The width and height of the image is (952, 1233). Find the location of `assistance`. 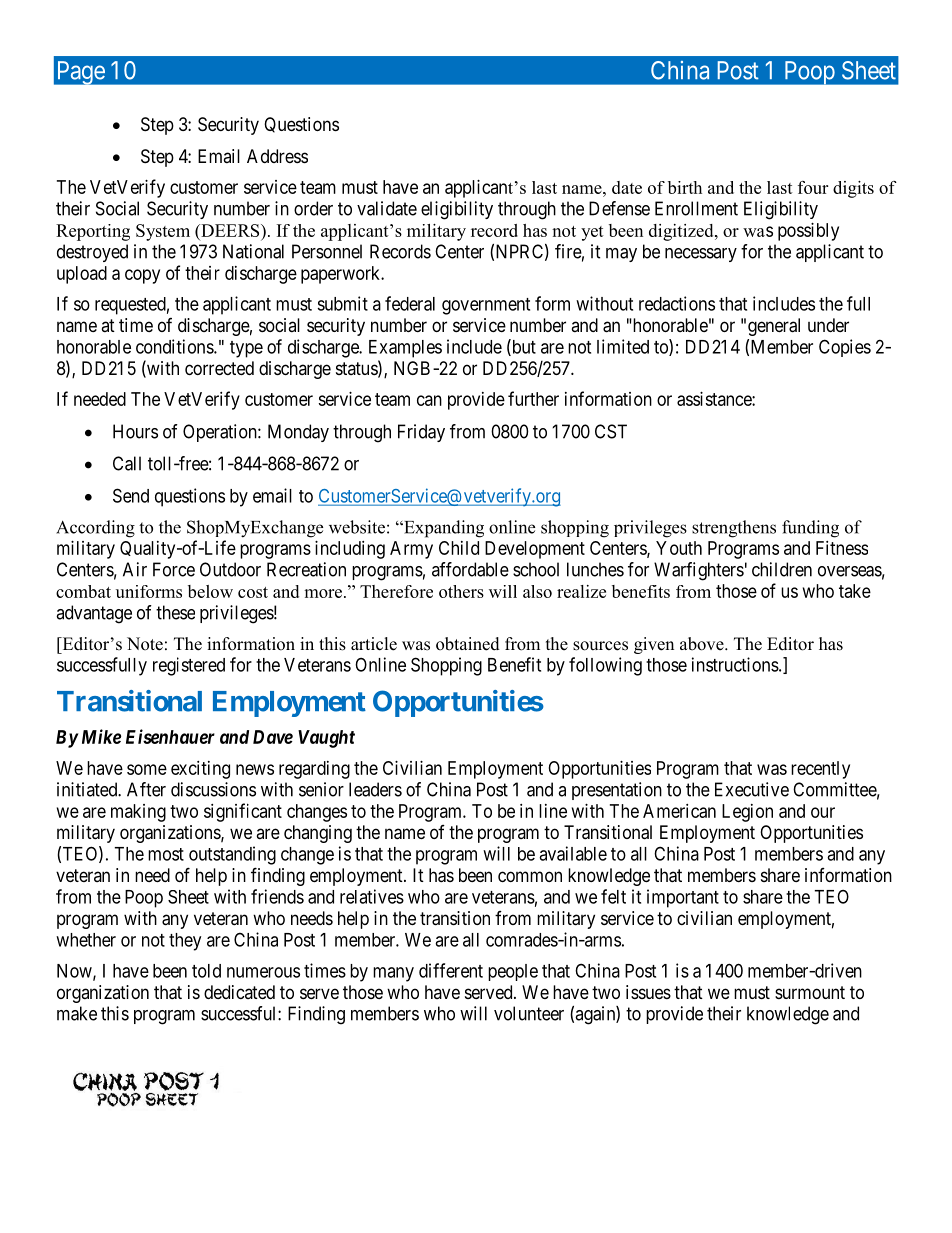

assistance is located at coordinates (715, 399).
